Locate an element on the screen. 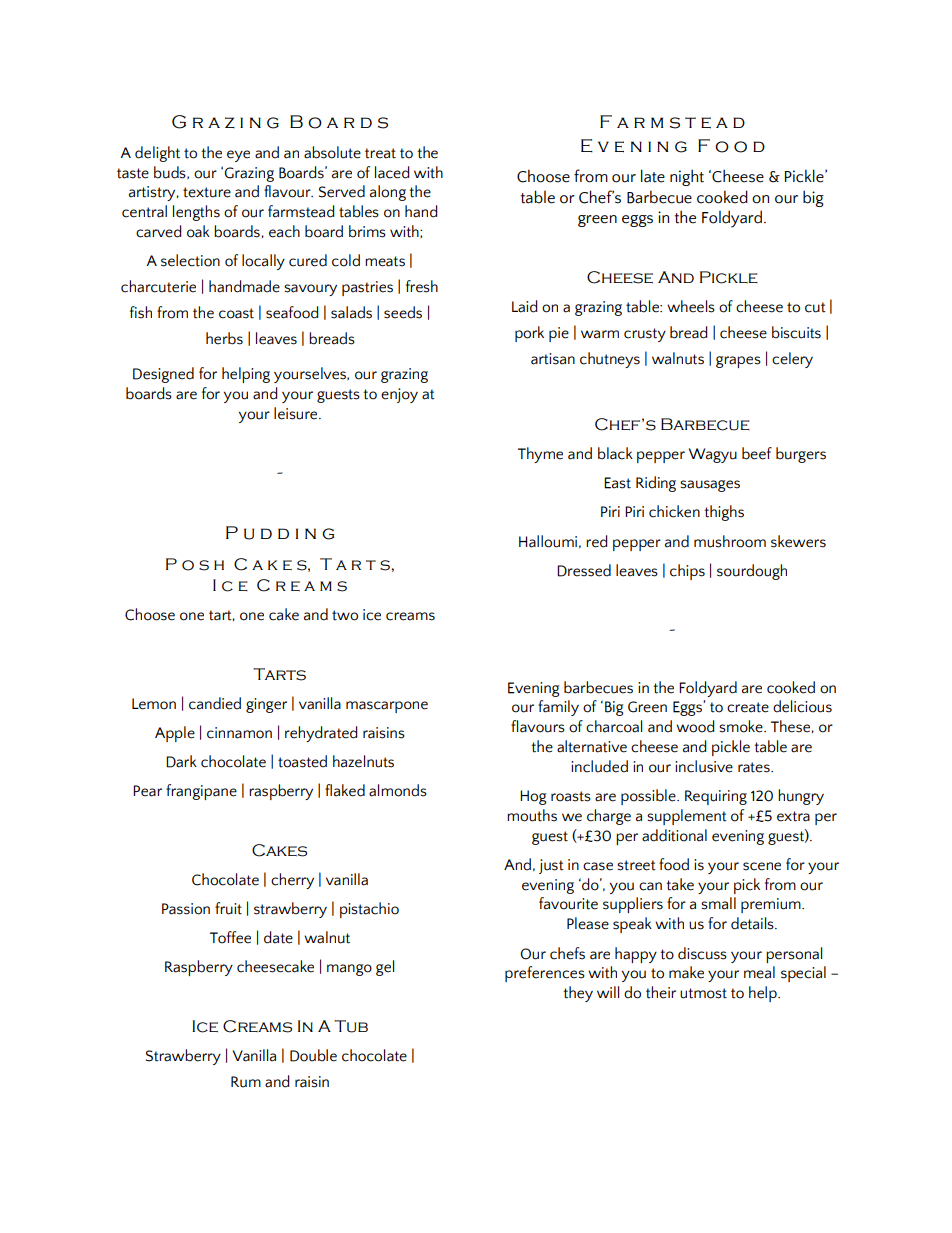 The width and height of the screenshot is (952, 1233). leisure is located at coordinates (297, 413).
